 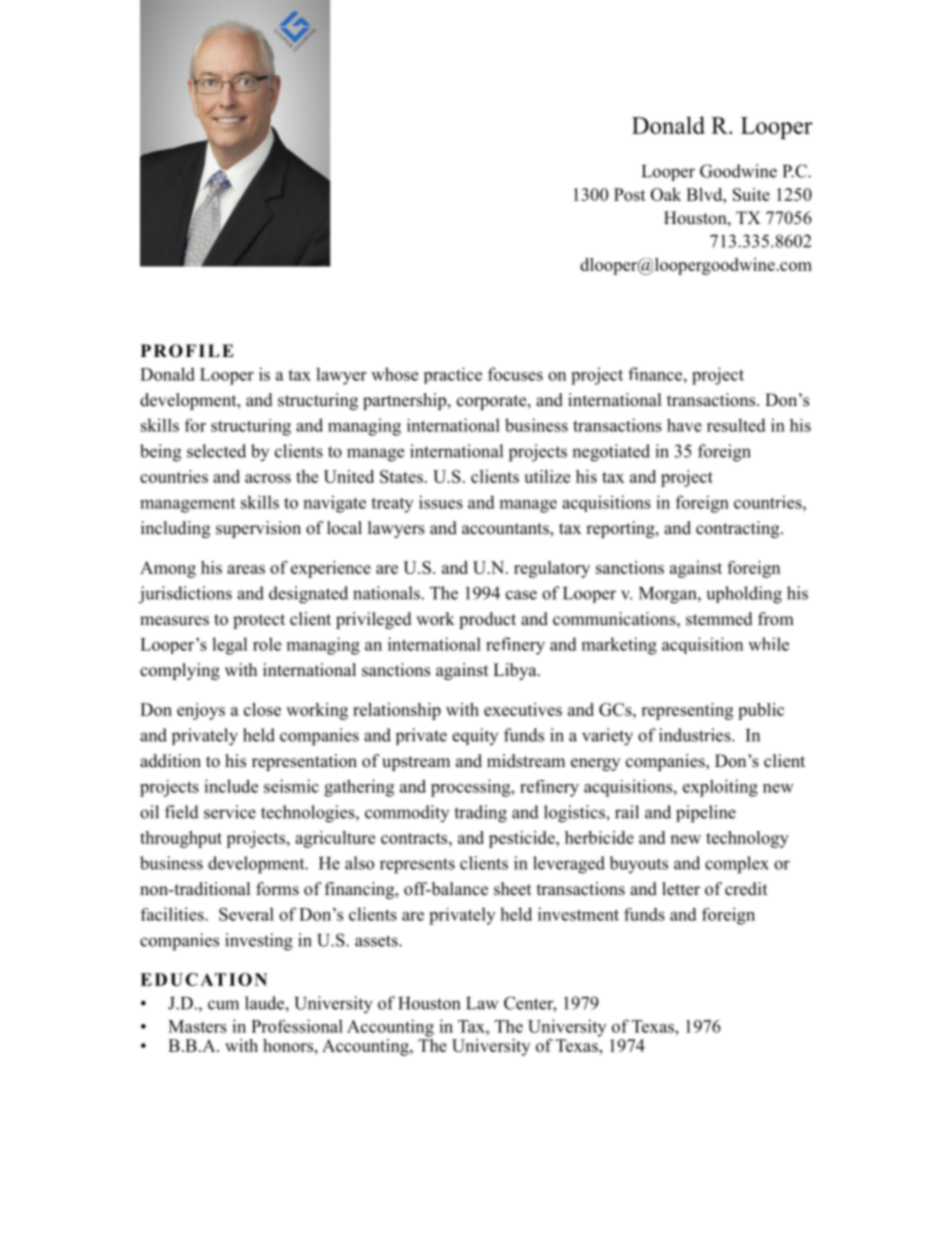 I want to click on cum, so click(x=223, y=1005).
